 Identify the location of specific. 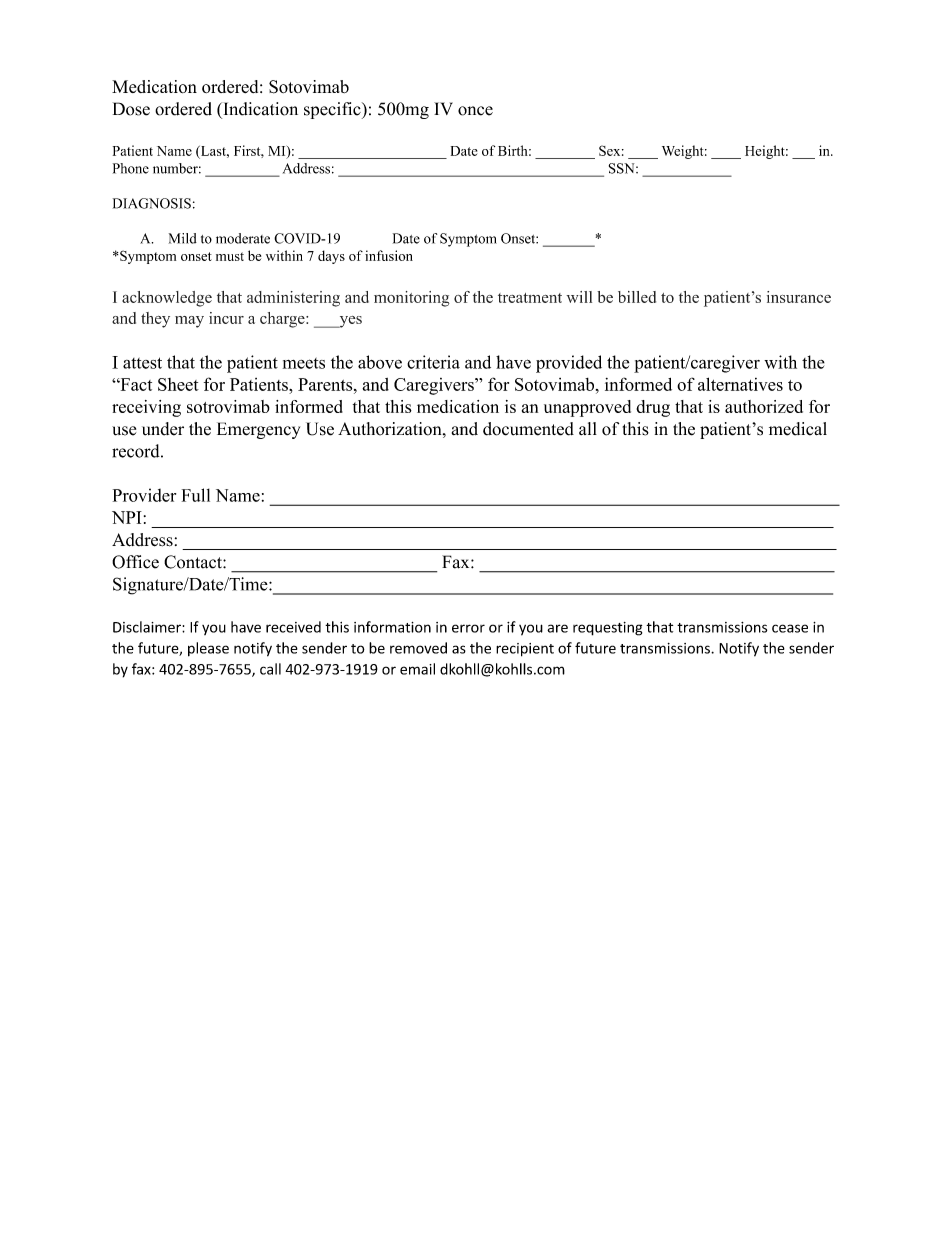
(333, 110).
